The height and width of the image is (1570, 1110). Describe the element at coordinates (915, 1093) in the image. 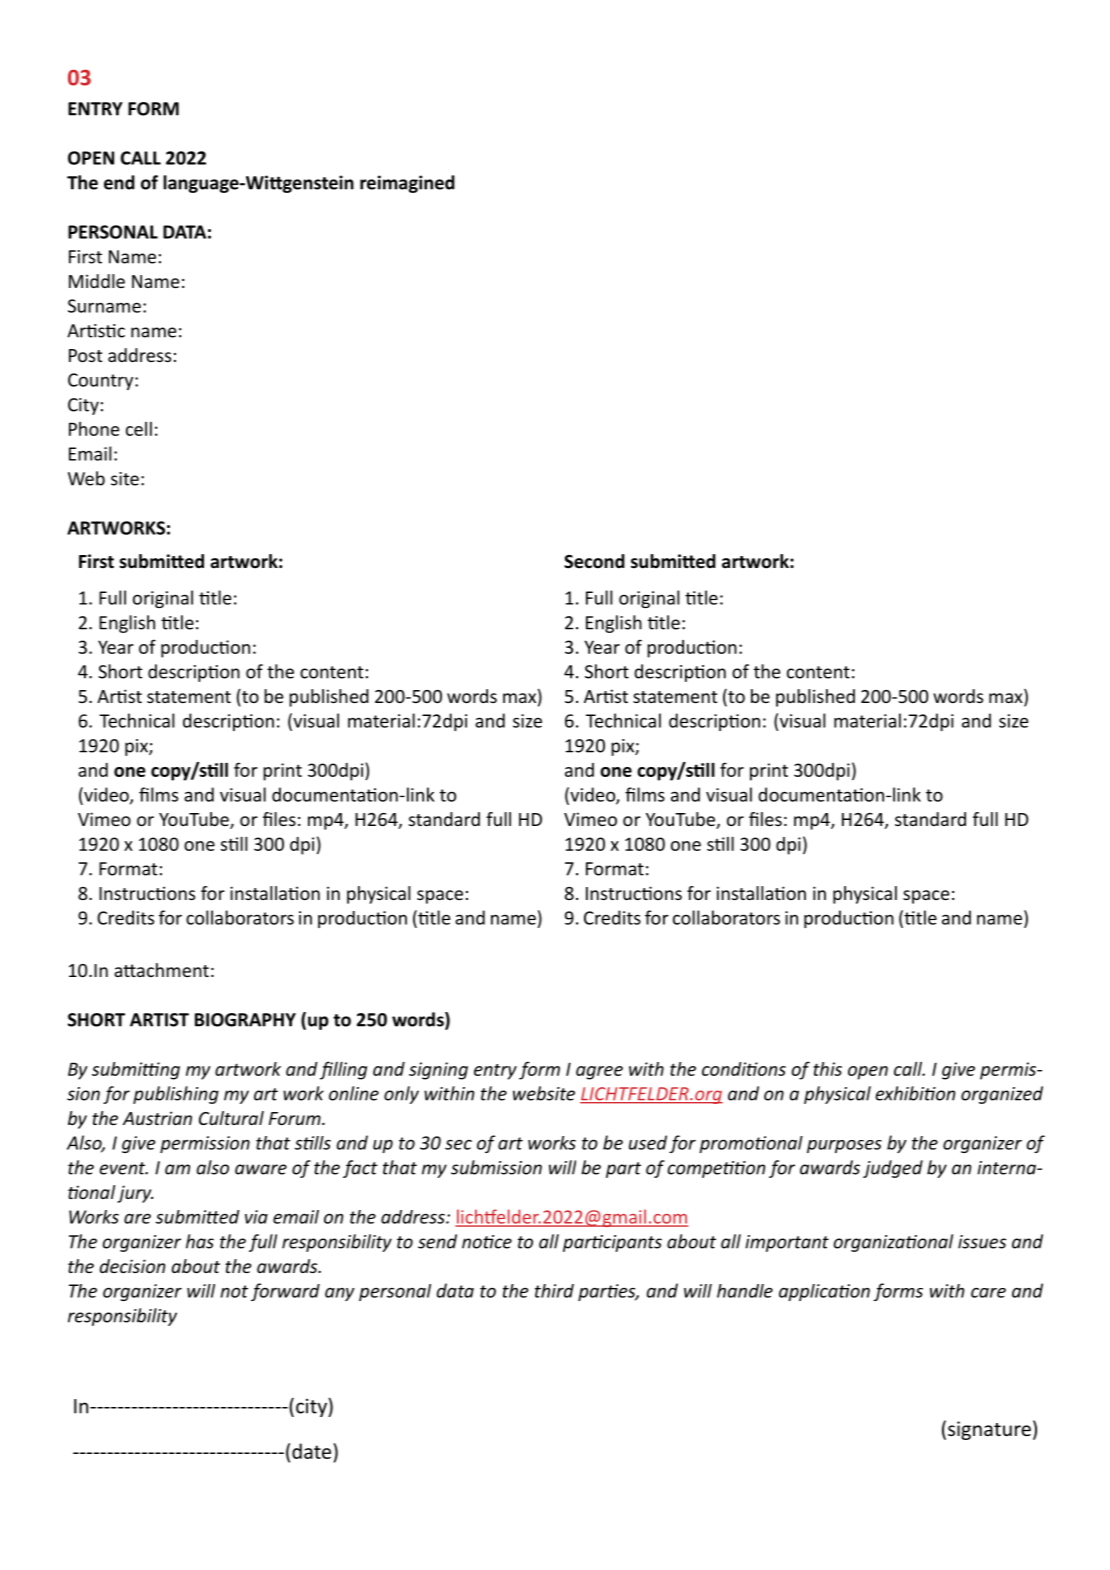

I see `exhibition` at that location.
